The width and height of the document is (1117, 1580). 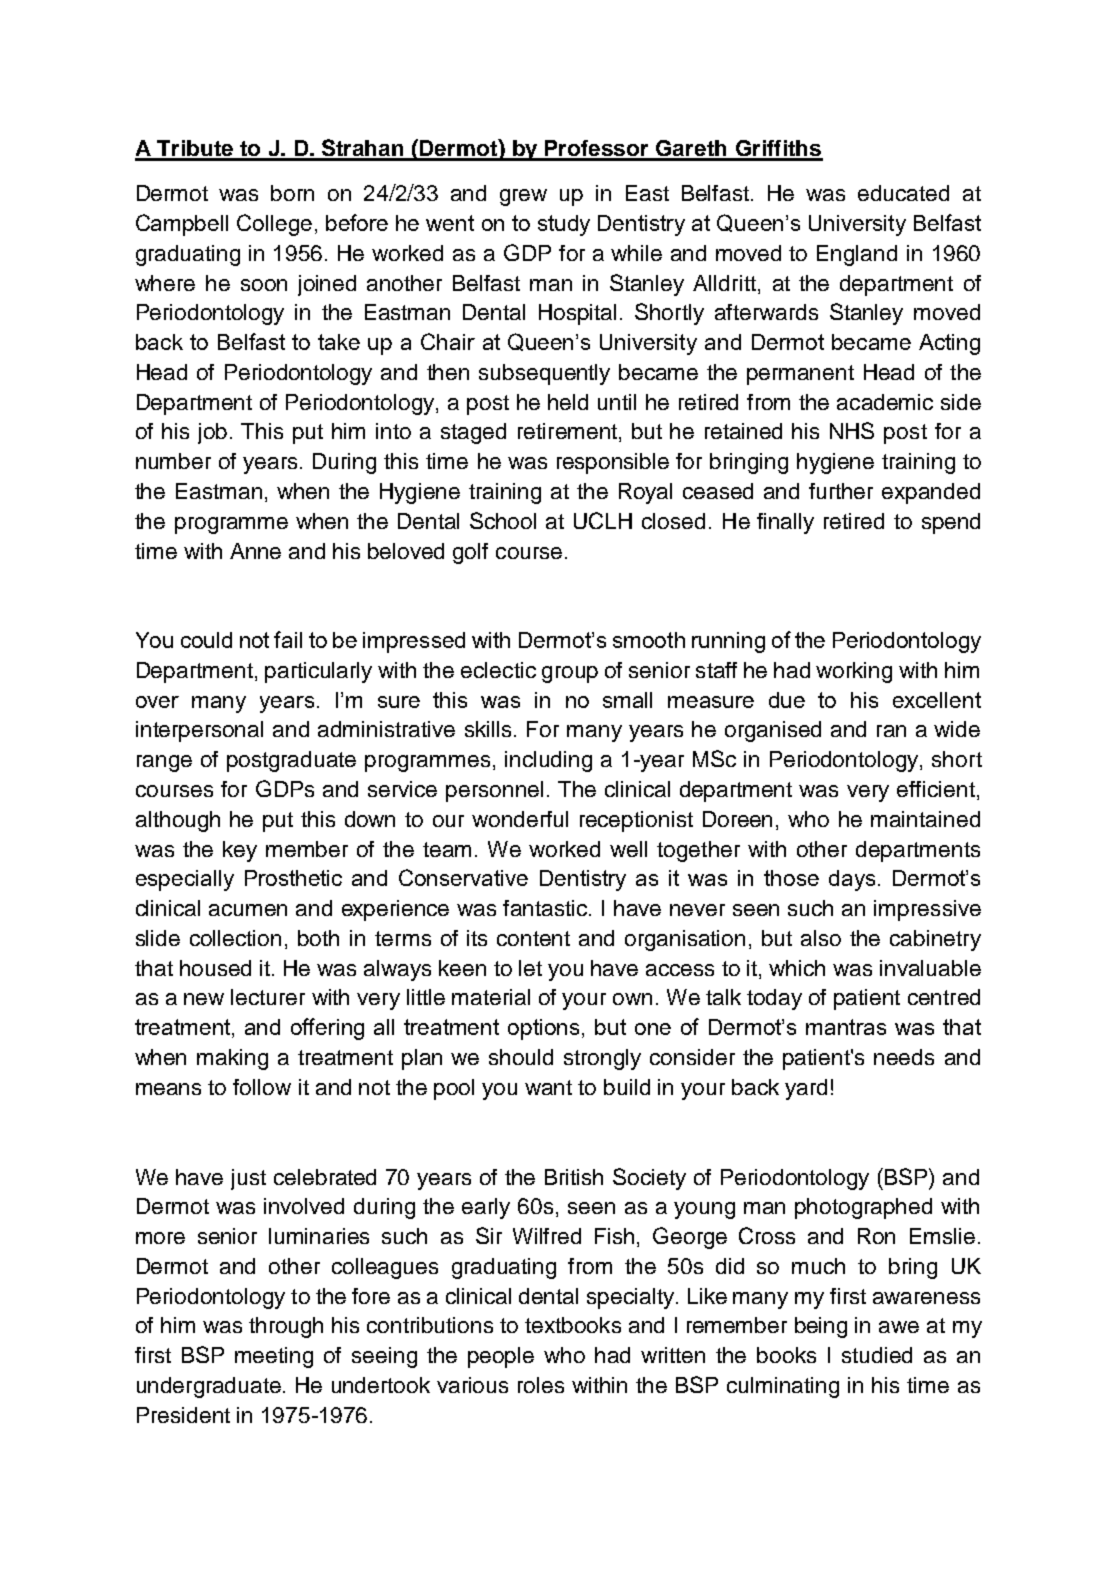 What do you see at coordinates (248, 910) in the document?
I see `acumen` at bounding box center [248, 910].
